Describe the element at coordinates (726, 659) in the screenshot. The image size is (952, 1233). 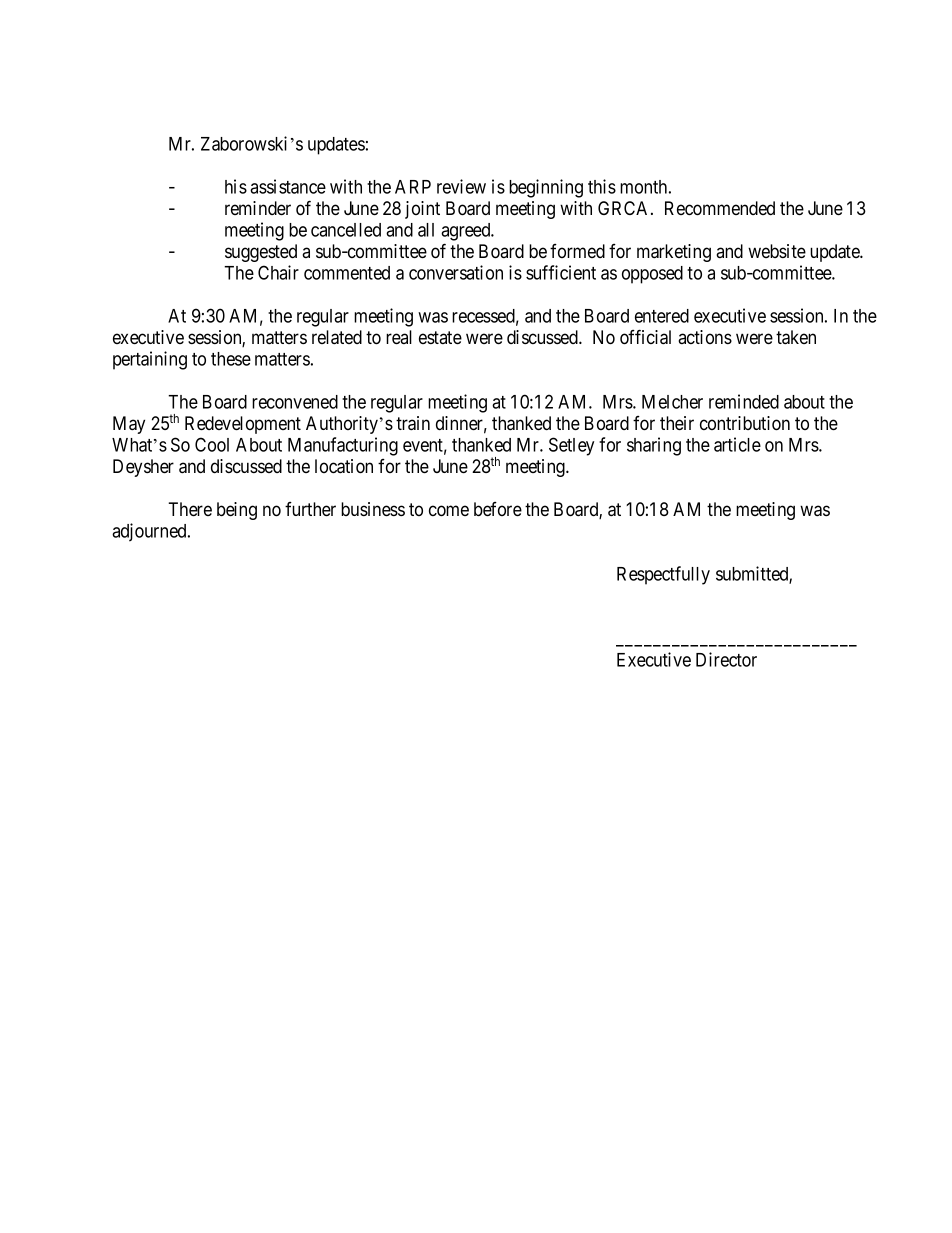
I see `Director` at that location.
